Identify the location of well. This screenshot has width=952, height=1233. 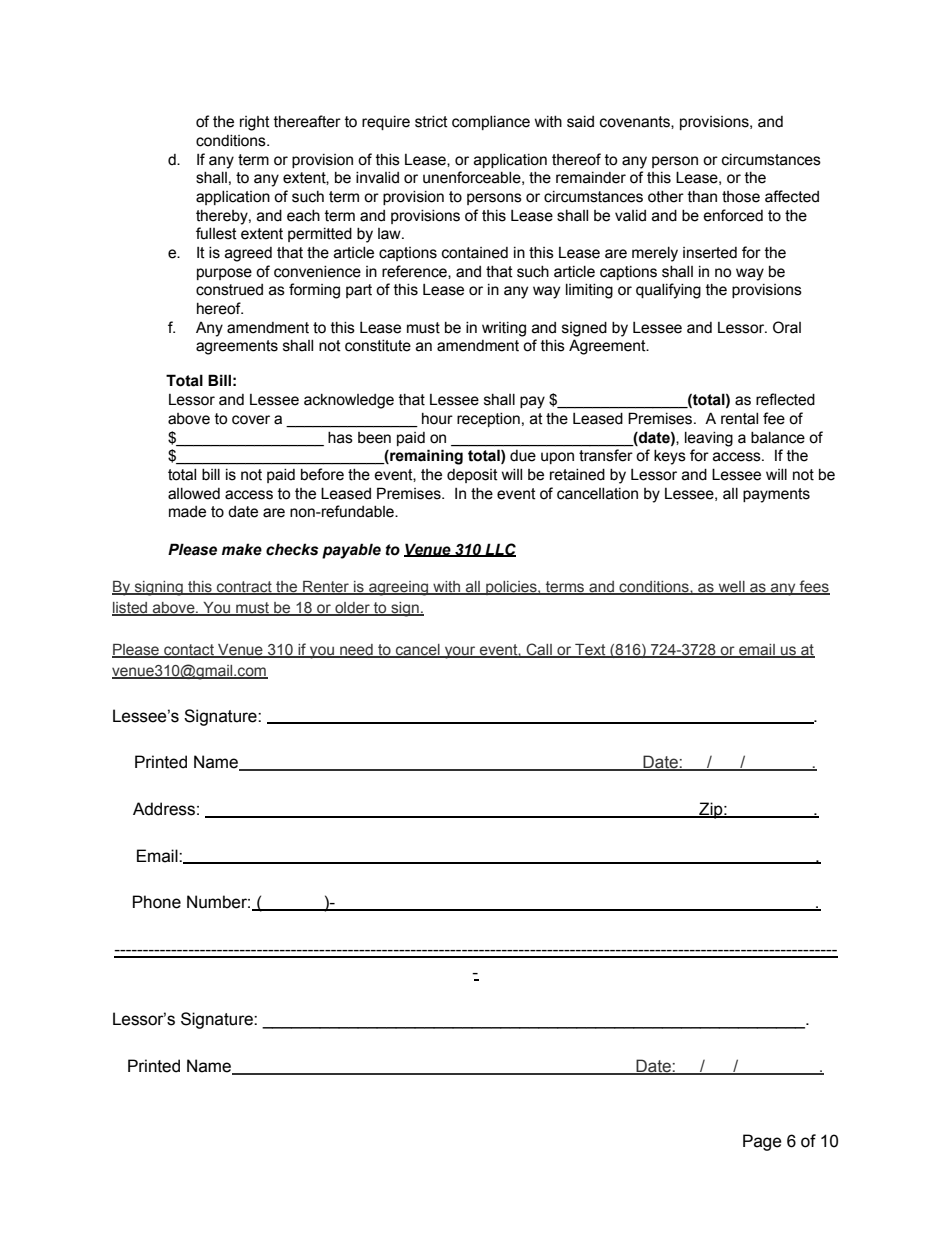
(731, 588).
